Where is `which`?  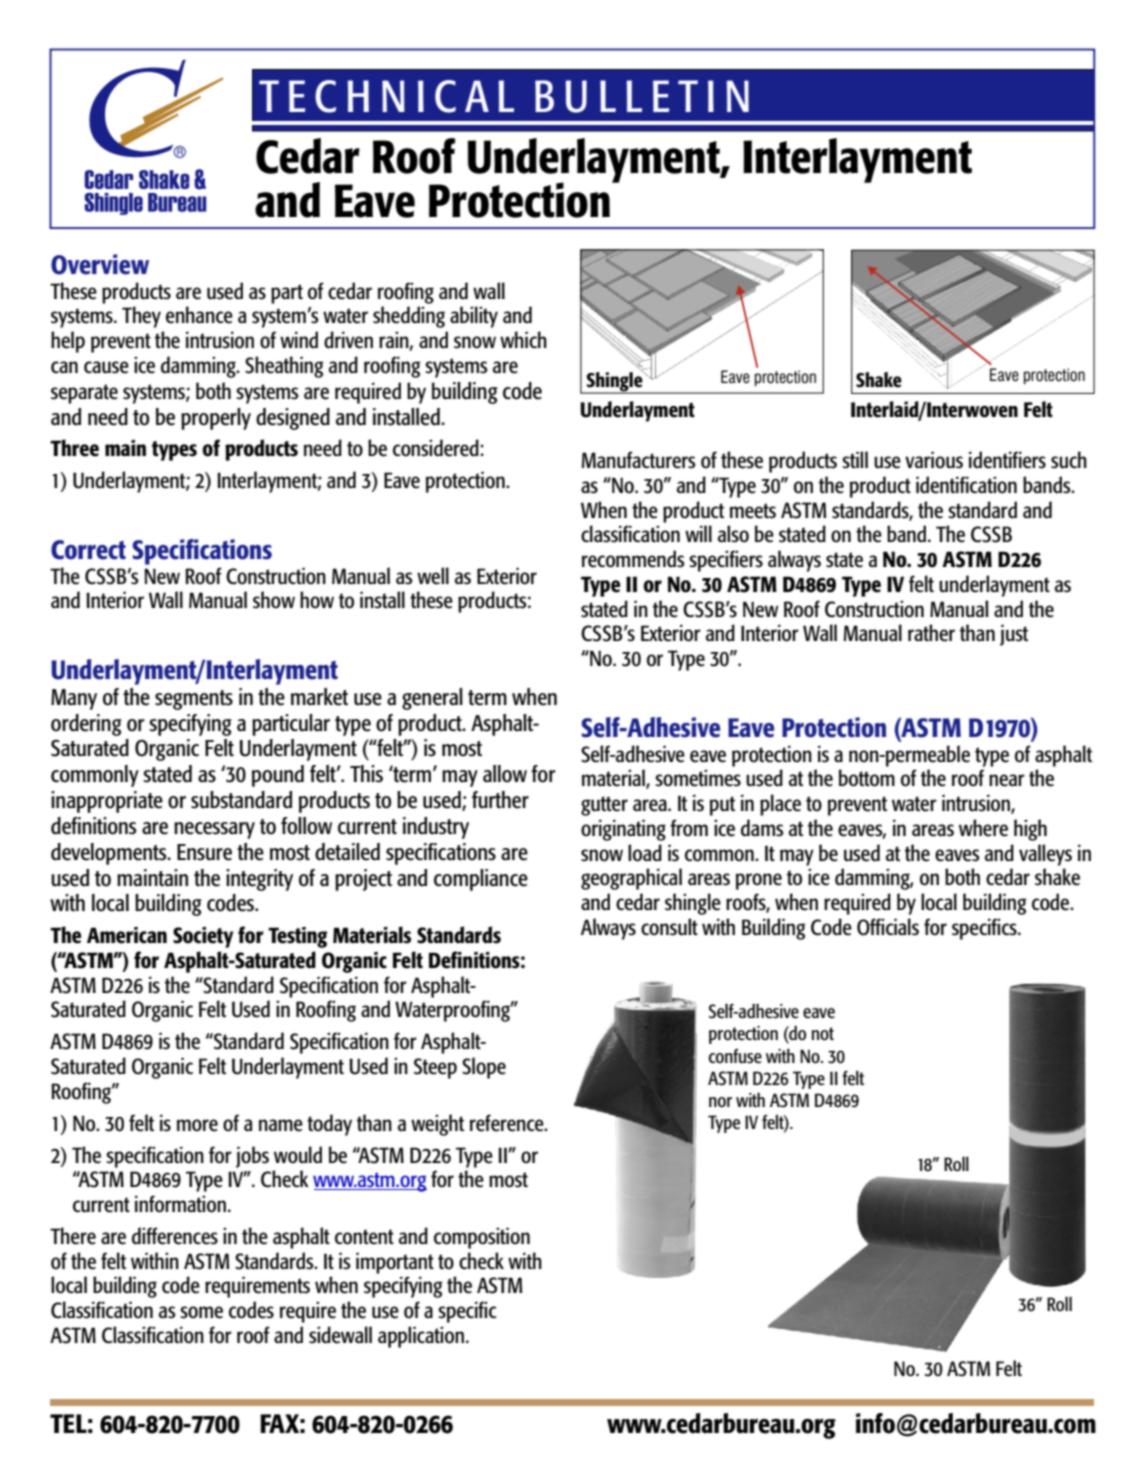 which is located at coordinates (523, 339).
